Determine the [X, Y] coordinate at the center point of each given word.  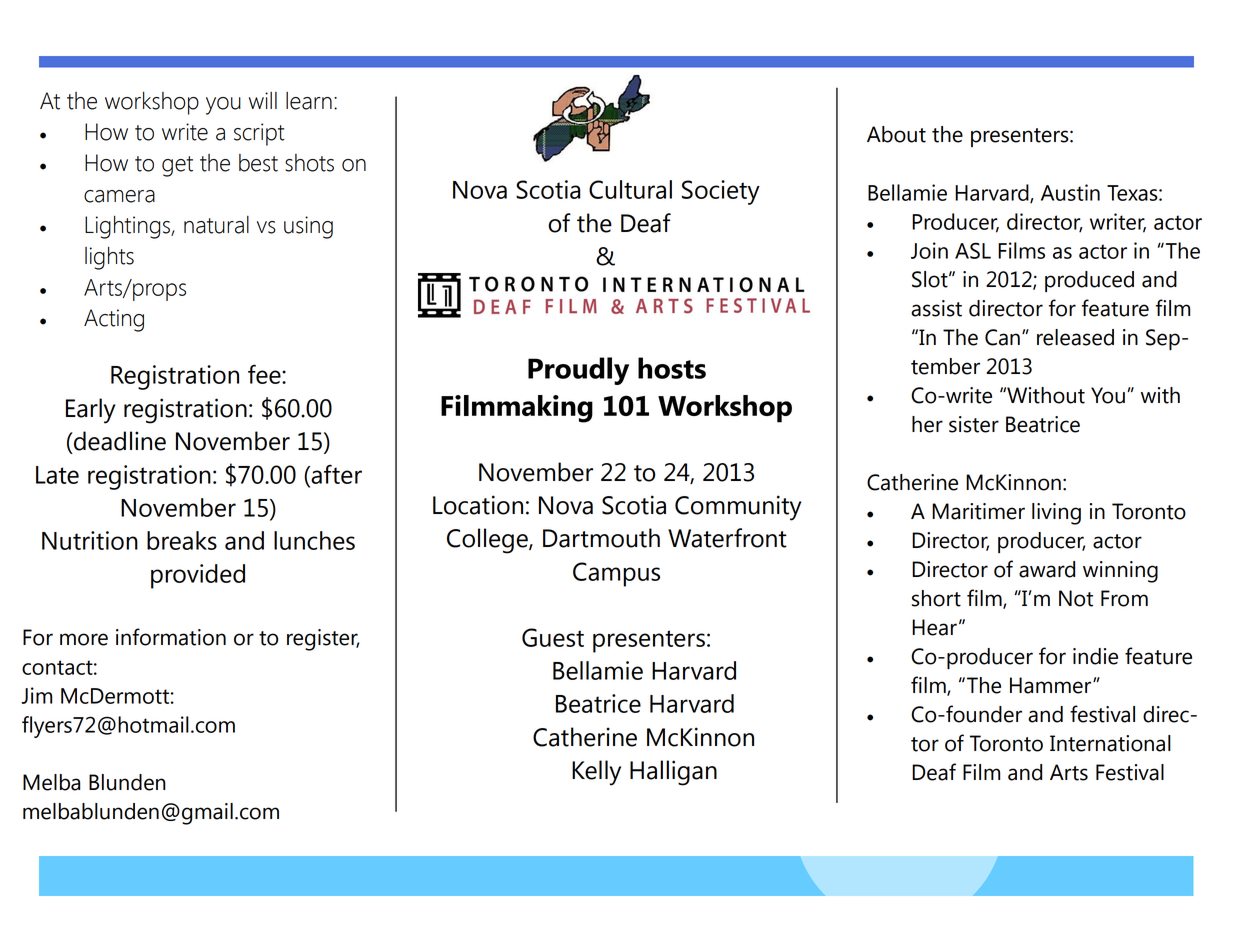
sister [974, 424]
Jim [36, 695]
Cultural [630, 189]
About [896, 134]
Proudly [578, 371]
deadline [119, 441]
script [259, 134]
